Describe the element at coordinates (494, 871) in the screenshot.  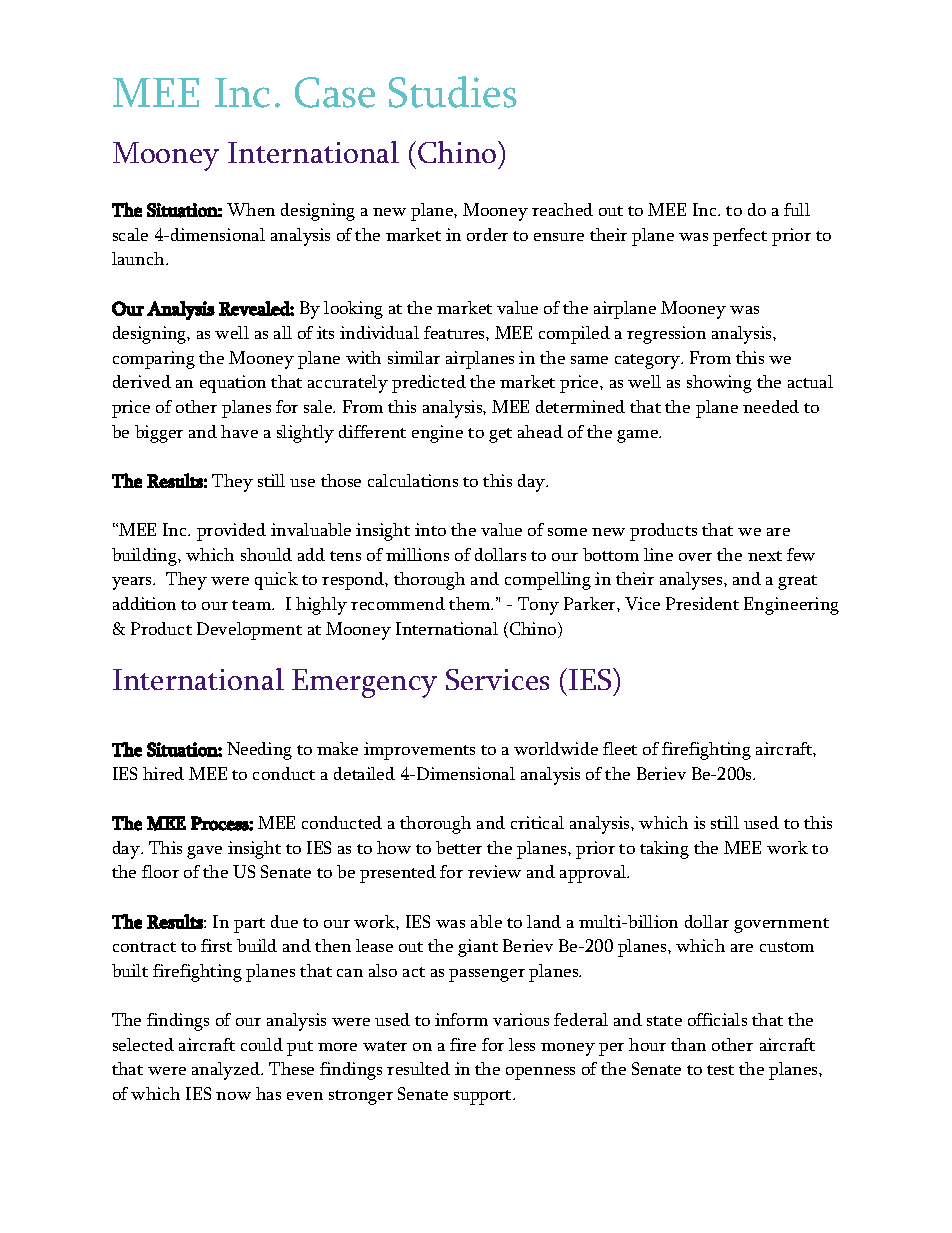
I see `review` at that location.
